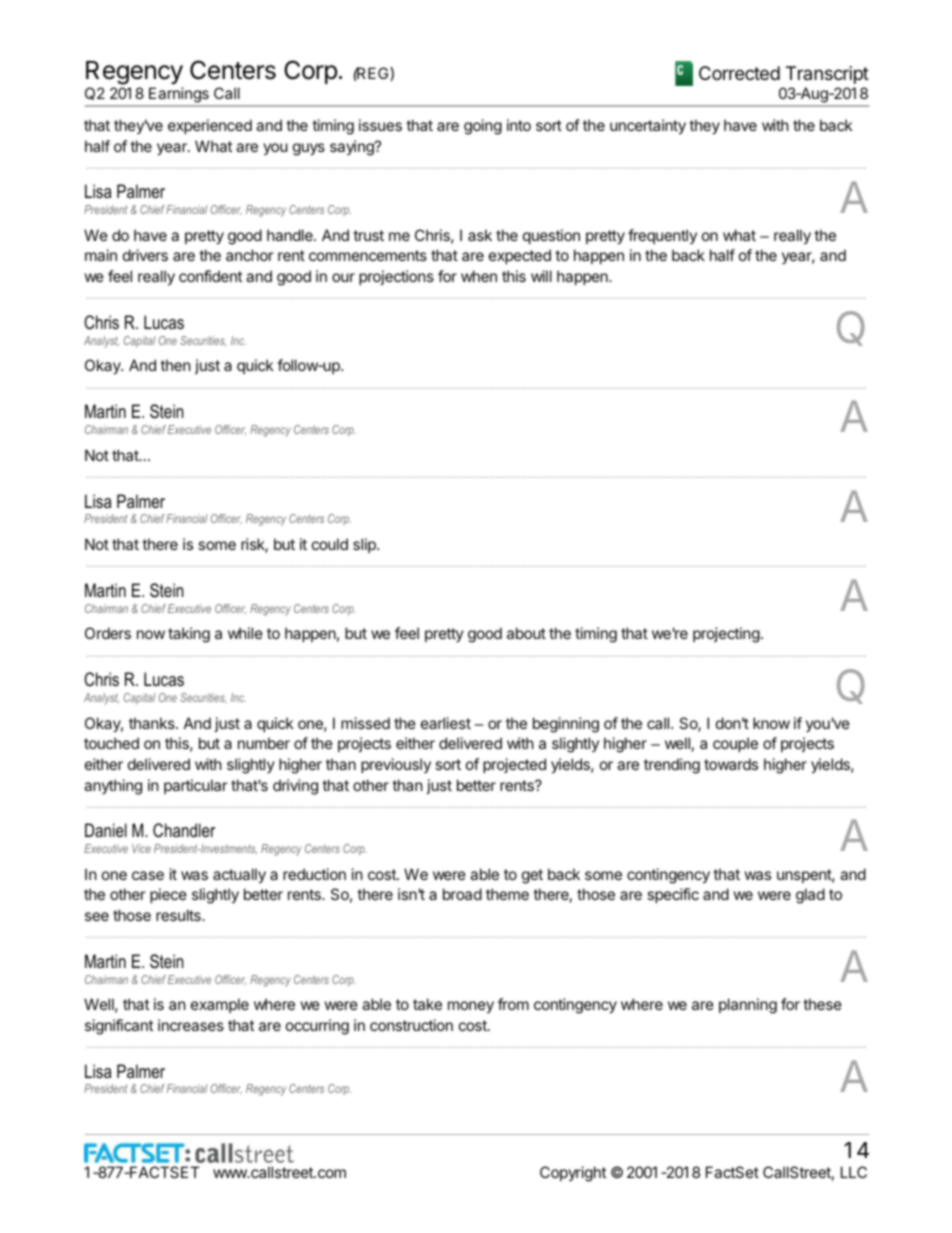 The width and height of the page is (952, 1233). What do you see at coordinates (365, 545) in the page?
I see `slip` at bounding box center [365, 545].
